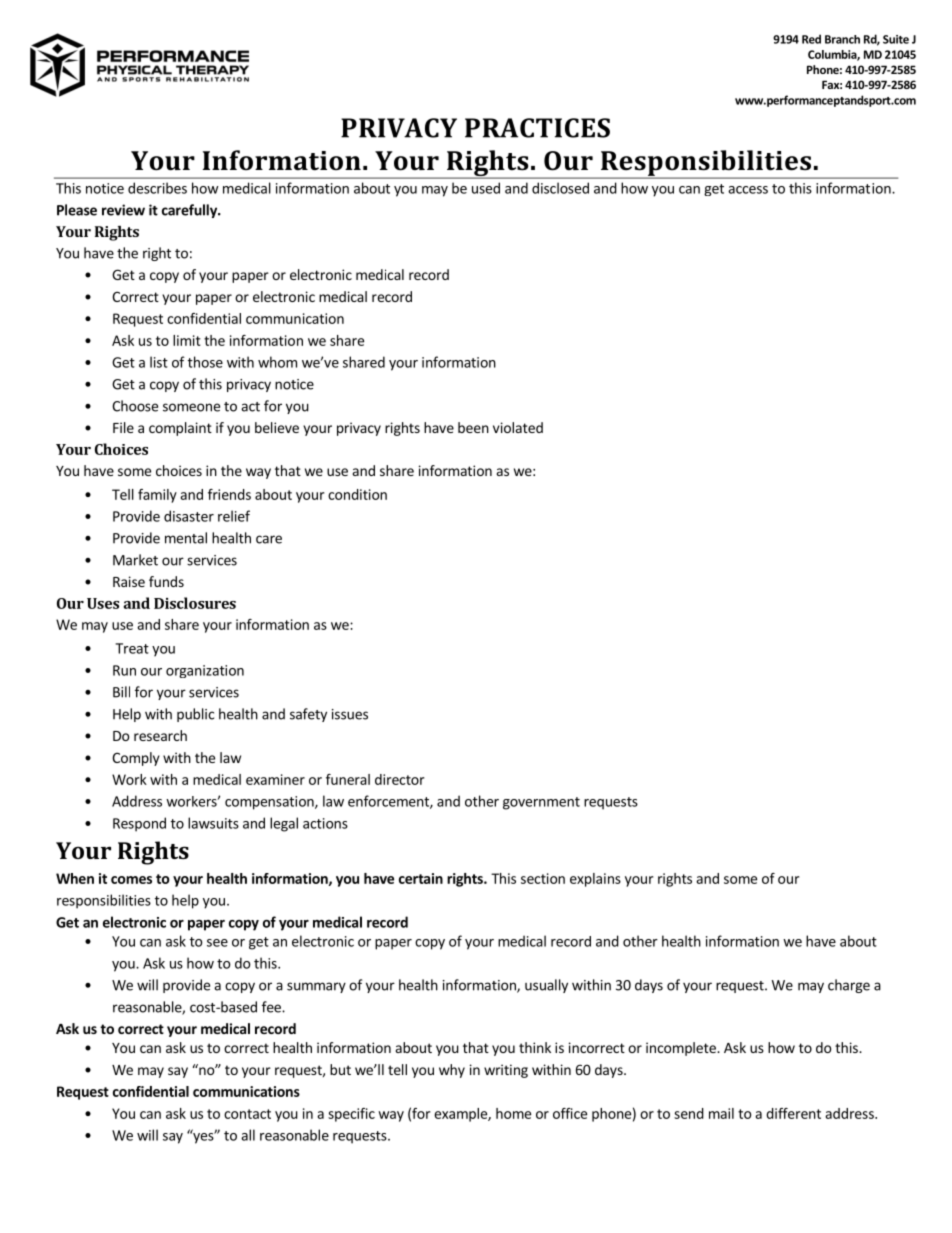  What do you see at coordinates (595, 880) in the page?
I see `explains` at bounding box center [595, 880].
